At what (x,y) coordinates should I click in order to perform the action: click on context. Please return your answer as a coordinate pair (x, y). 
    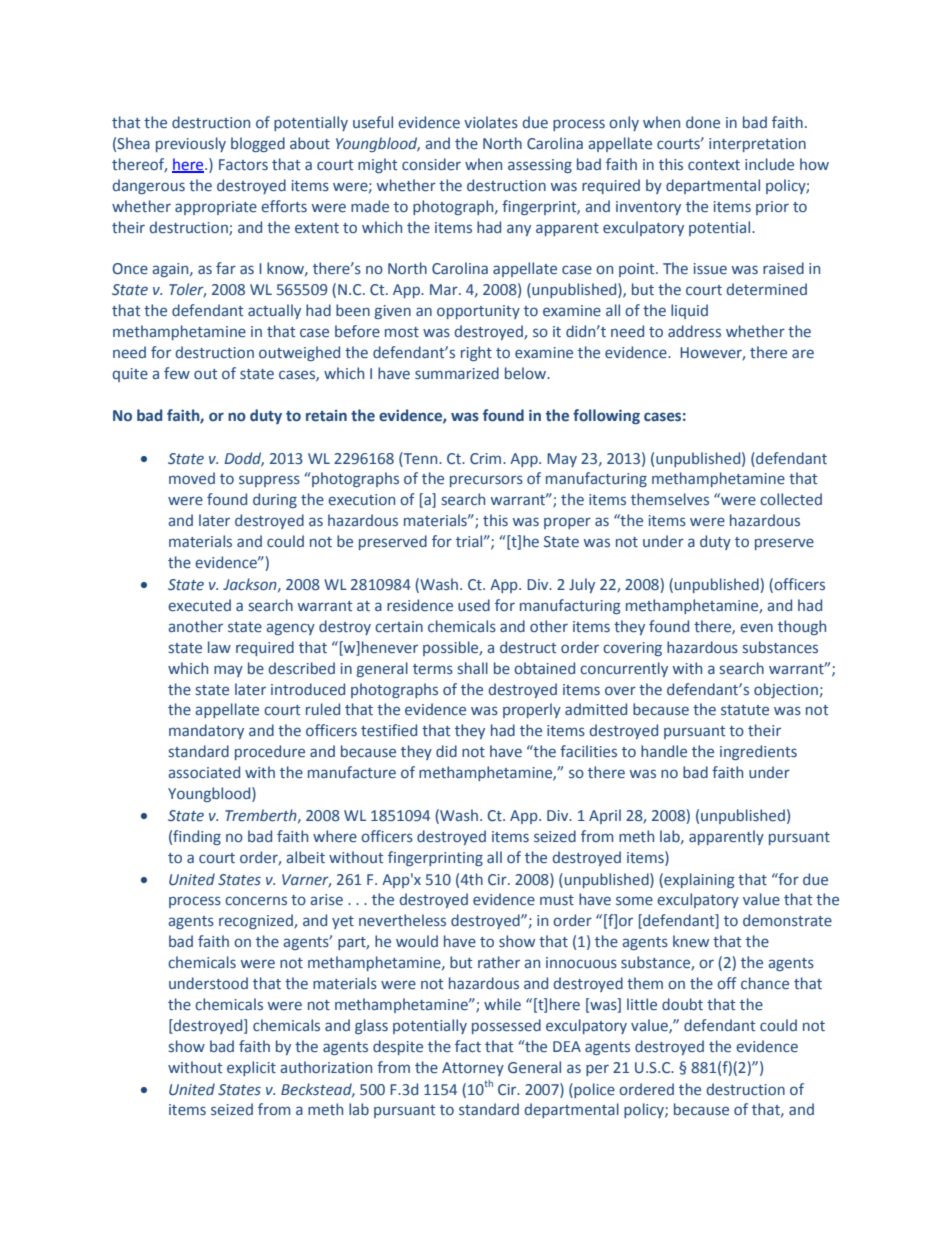
    Looking at the image, I should click on (714, 165).
